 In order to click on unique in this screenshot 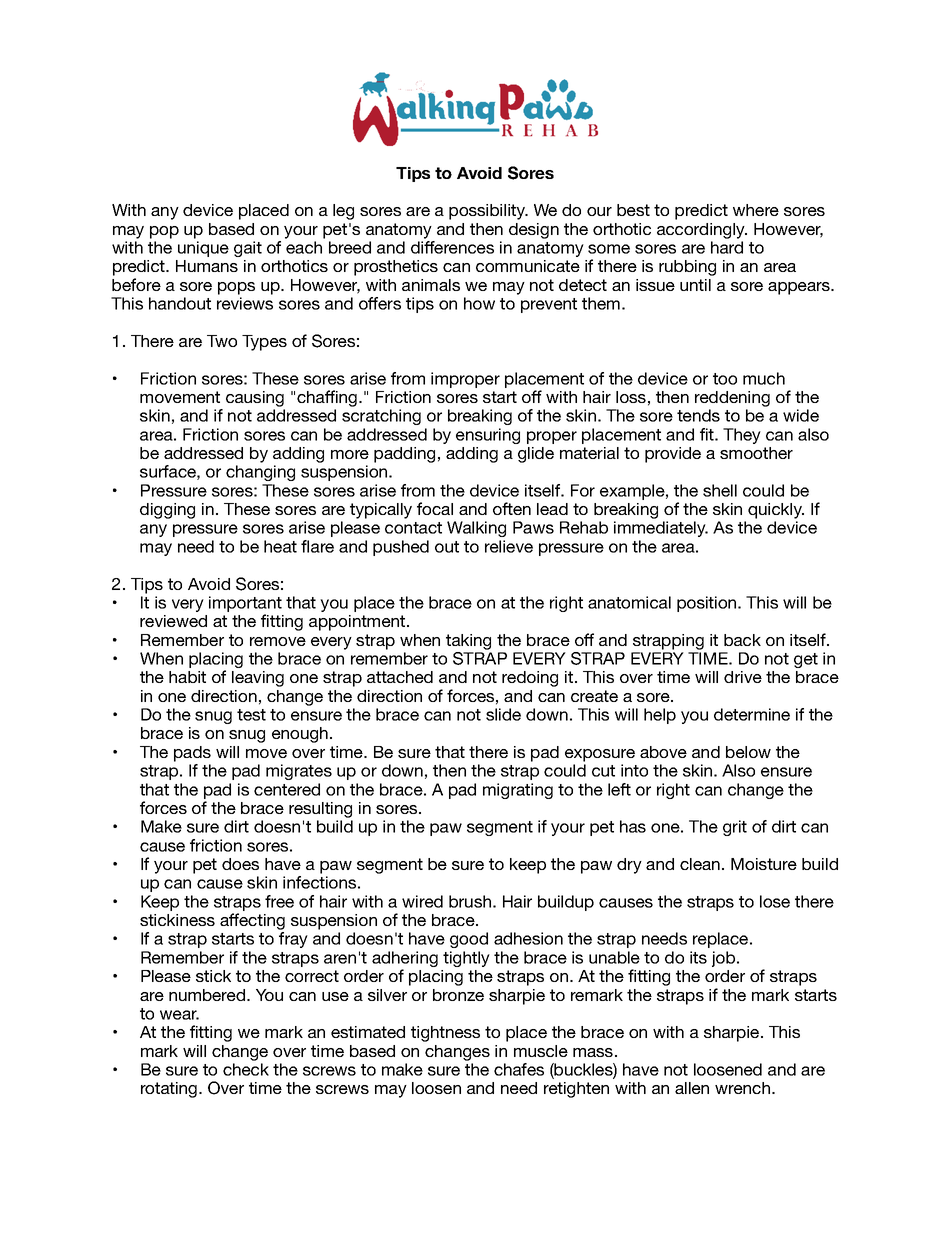, I will do `click(203, 249)`.
